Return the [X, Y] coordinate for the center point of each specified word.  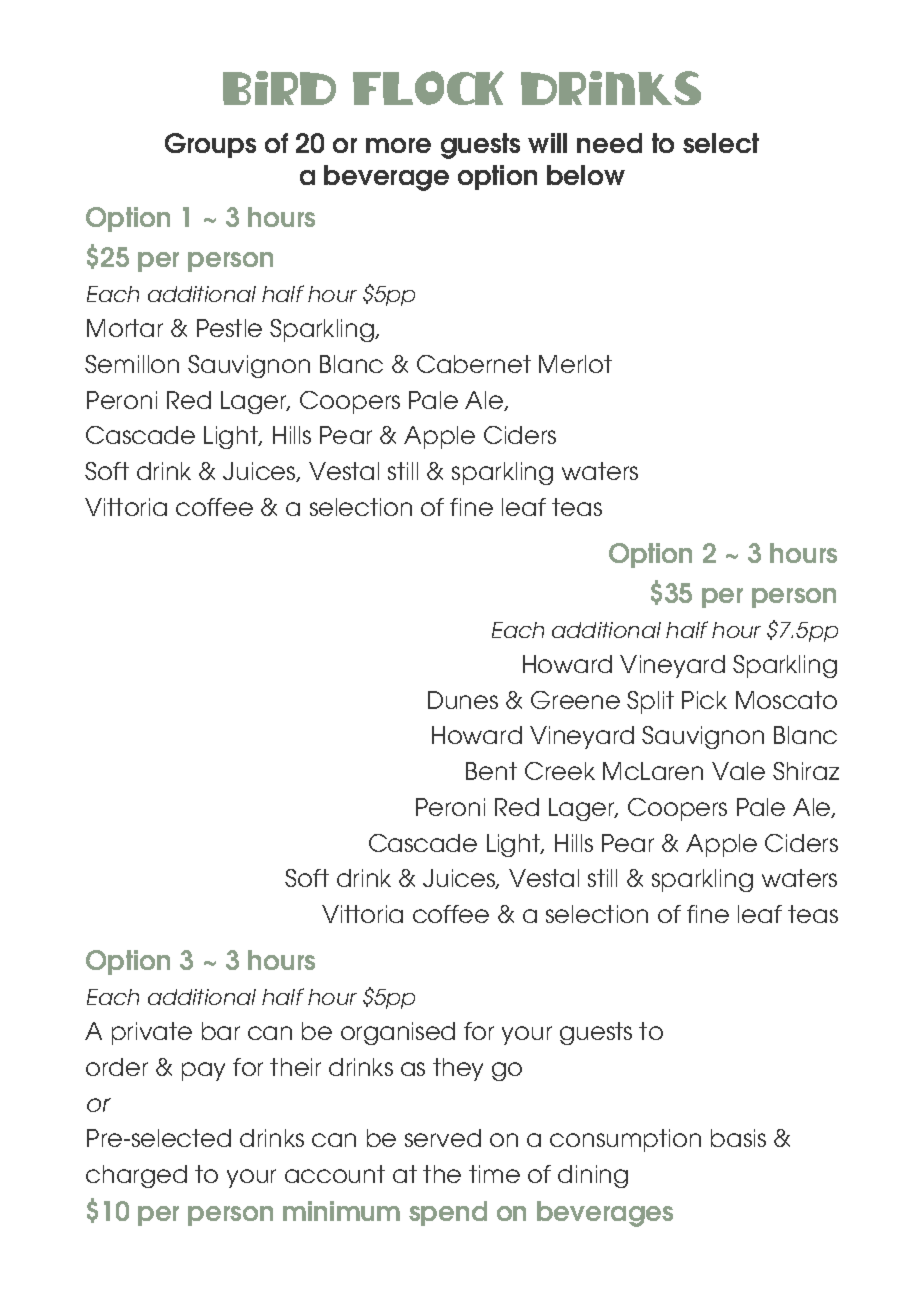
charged [136, 1176]
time [494, 1174]
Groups [210, 145]
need [609, 143]
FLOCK [428, 88]
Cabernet [474, 364]
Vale [738, 771]
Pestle [229, 328]
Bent [491, 771]
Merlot [575, 364]
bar [221, 1031]
